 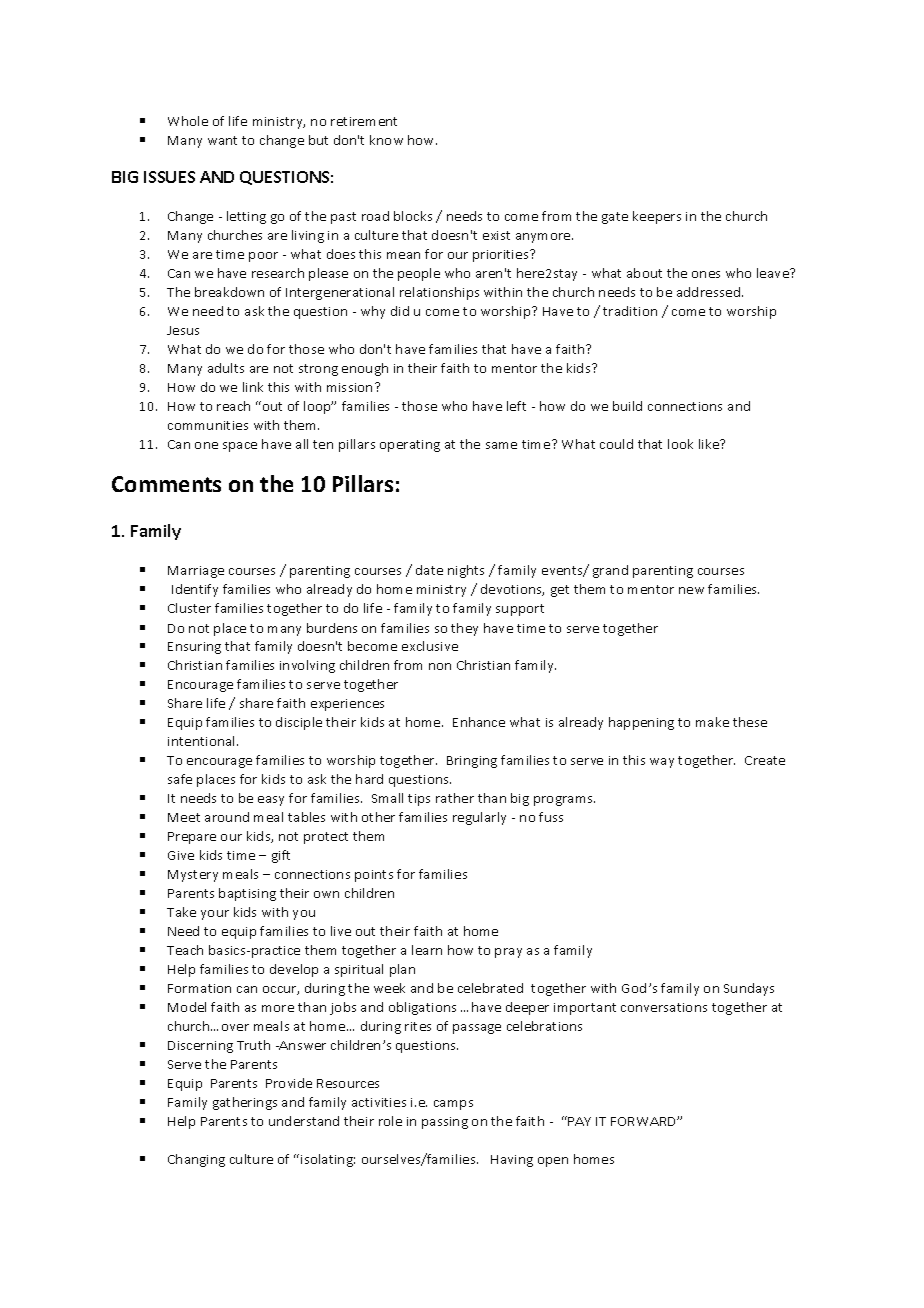 What do you see at coordinates (226, 368) in the screenshot?
I see `adults` at bounding box center [226, 368].
